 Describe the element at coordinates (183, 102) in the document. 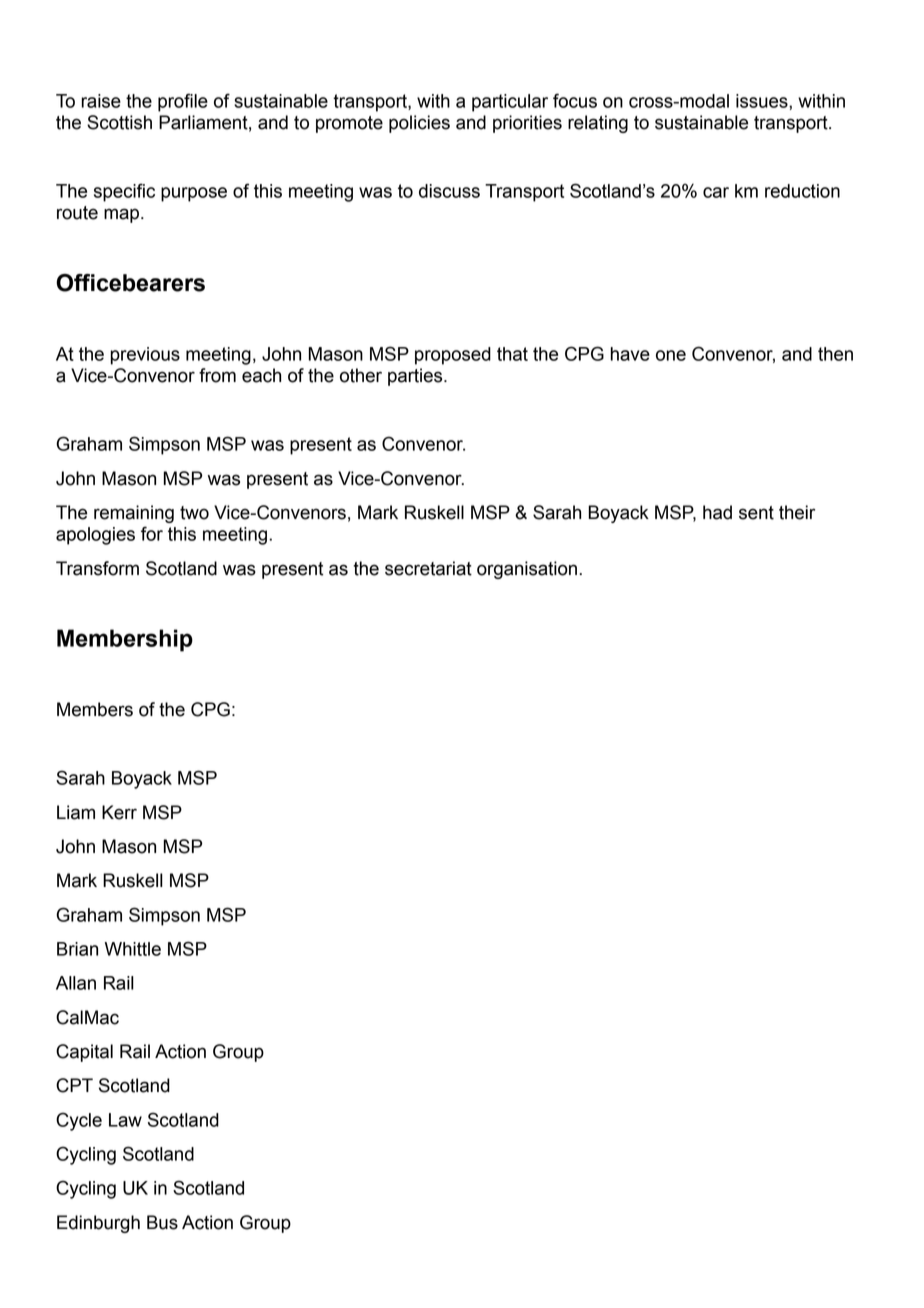

I see `profile` at that location.
